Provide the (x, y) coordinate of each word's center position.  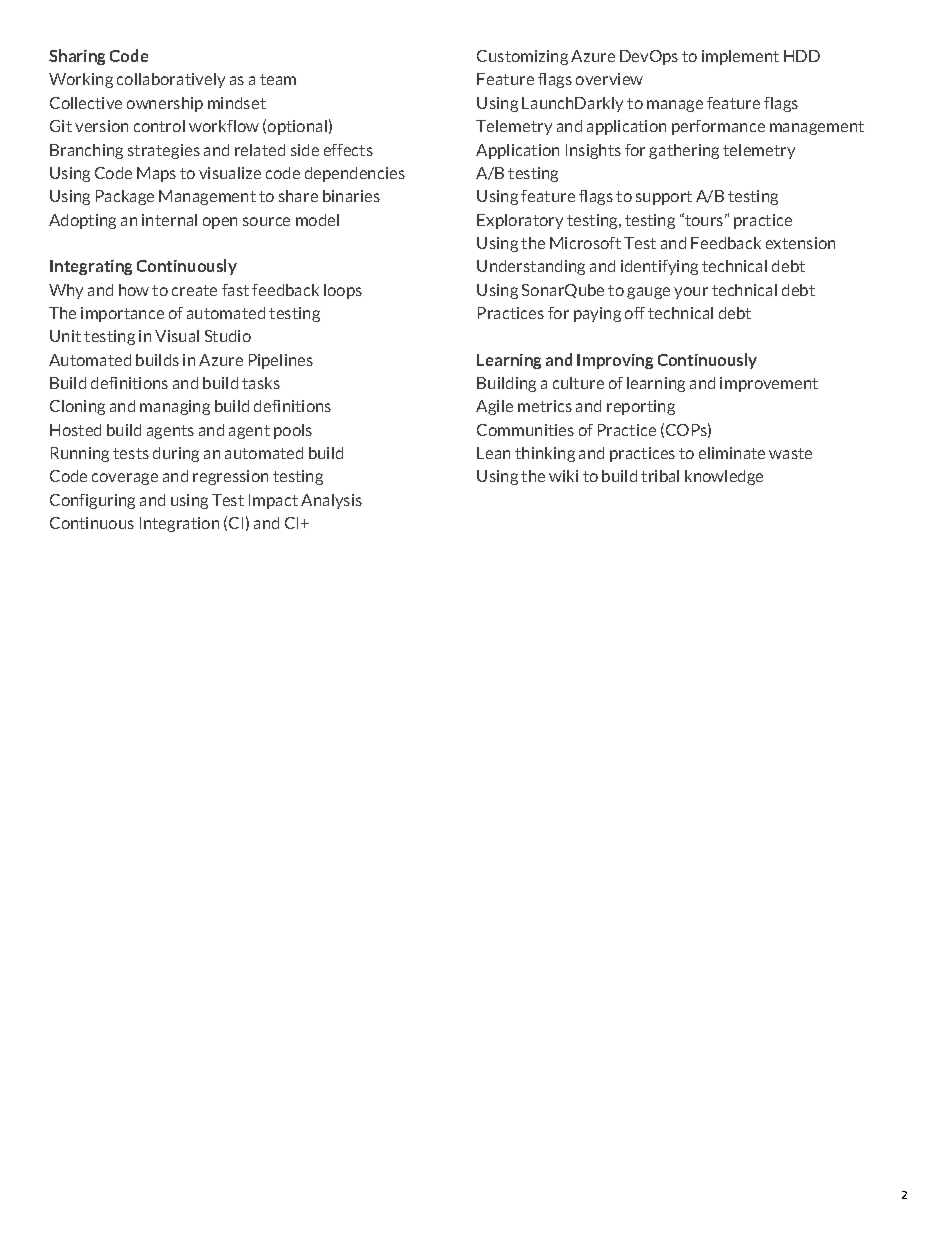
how (134, 290)
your (691, 293)
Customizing (522, 57)
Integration (179, 524)
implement (740, 57)
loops (343, 291)
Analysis (331, 501)
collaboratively (171, 80)
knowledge (724, 477)
